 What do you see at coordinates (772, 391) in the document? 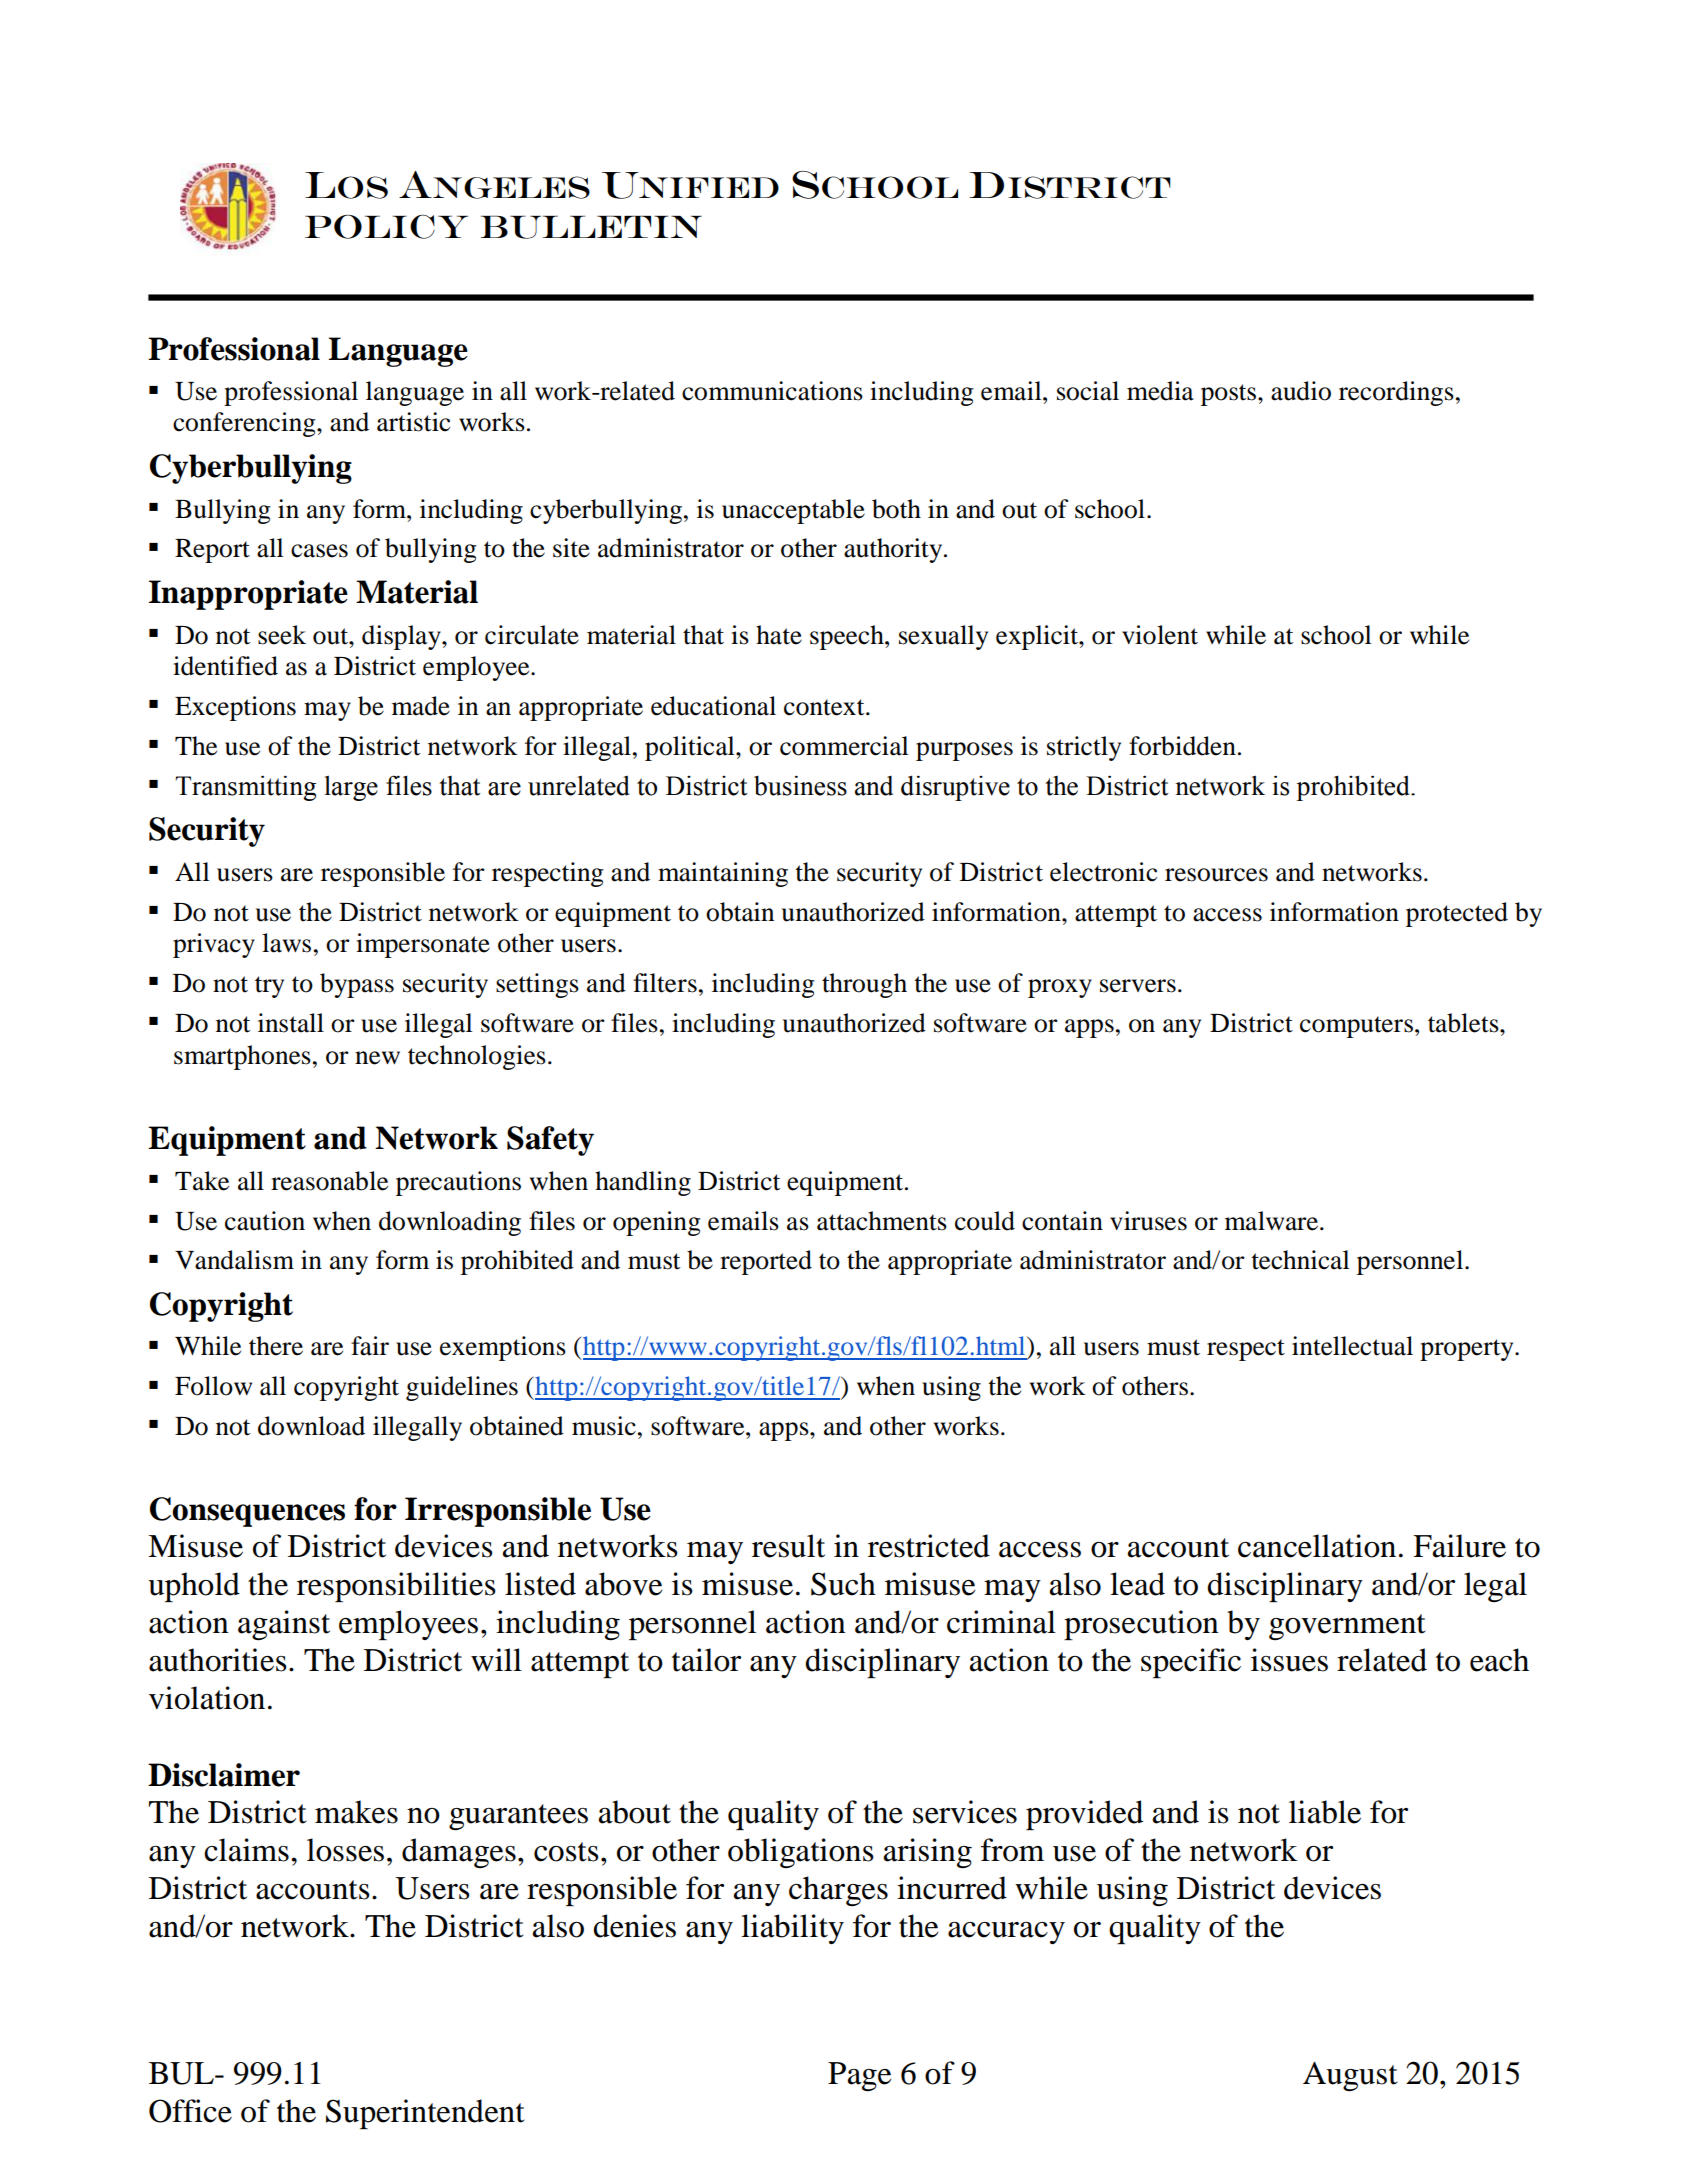
I see `communications` at bounding box center [772, 391].
